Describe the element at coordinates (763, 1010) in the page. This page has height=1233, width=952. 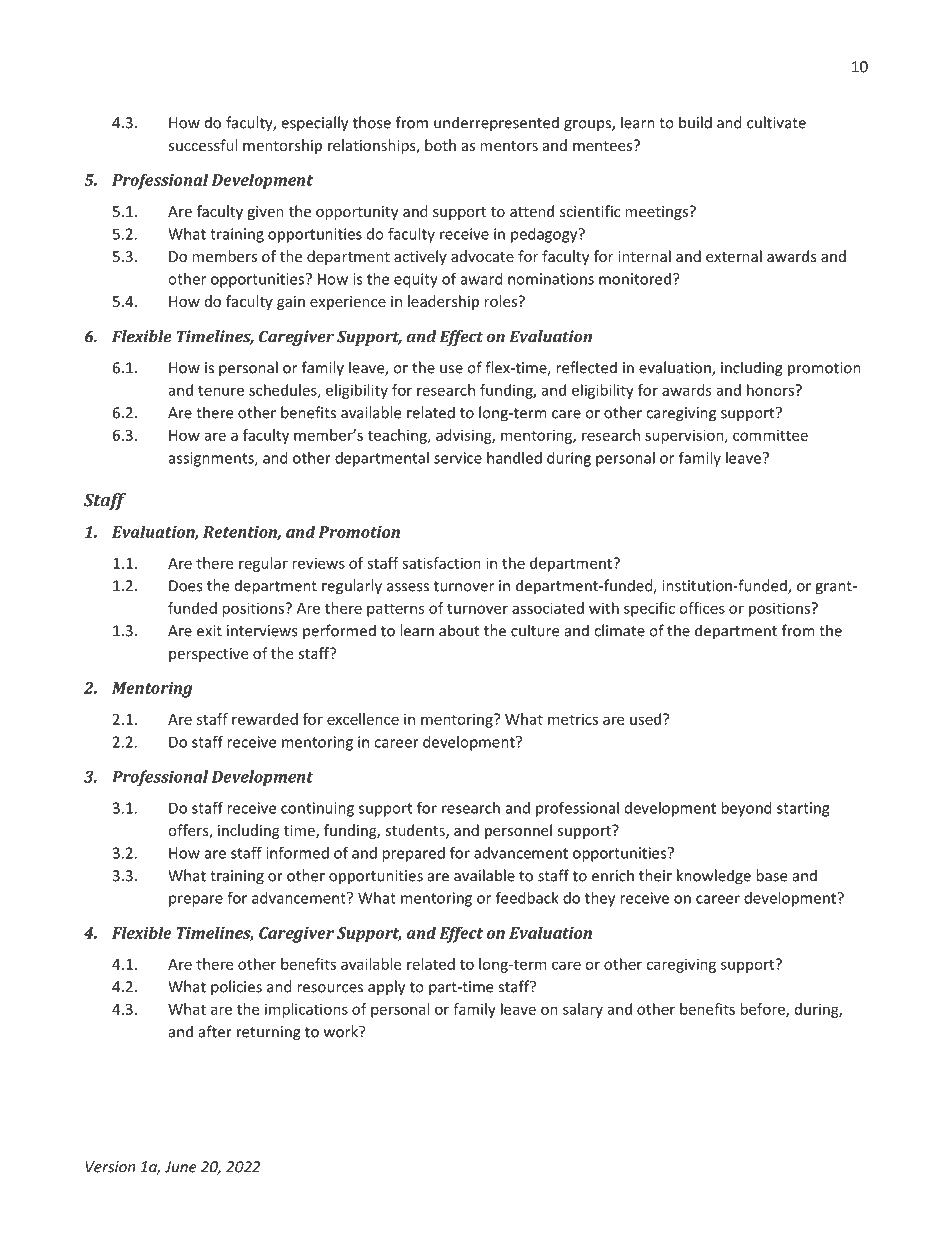
I see `before` at that location.
